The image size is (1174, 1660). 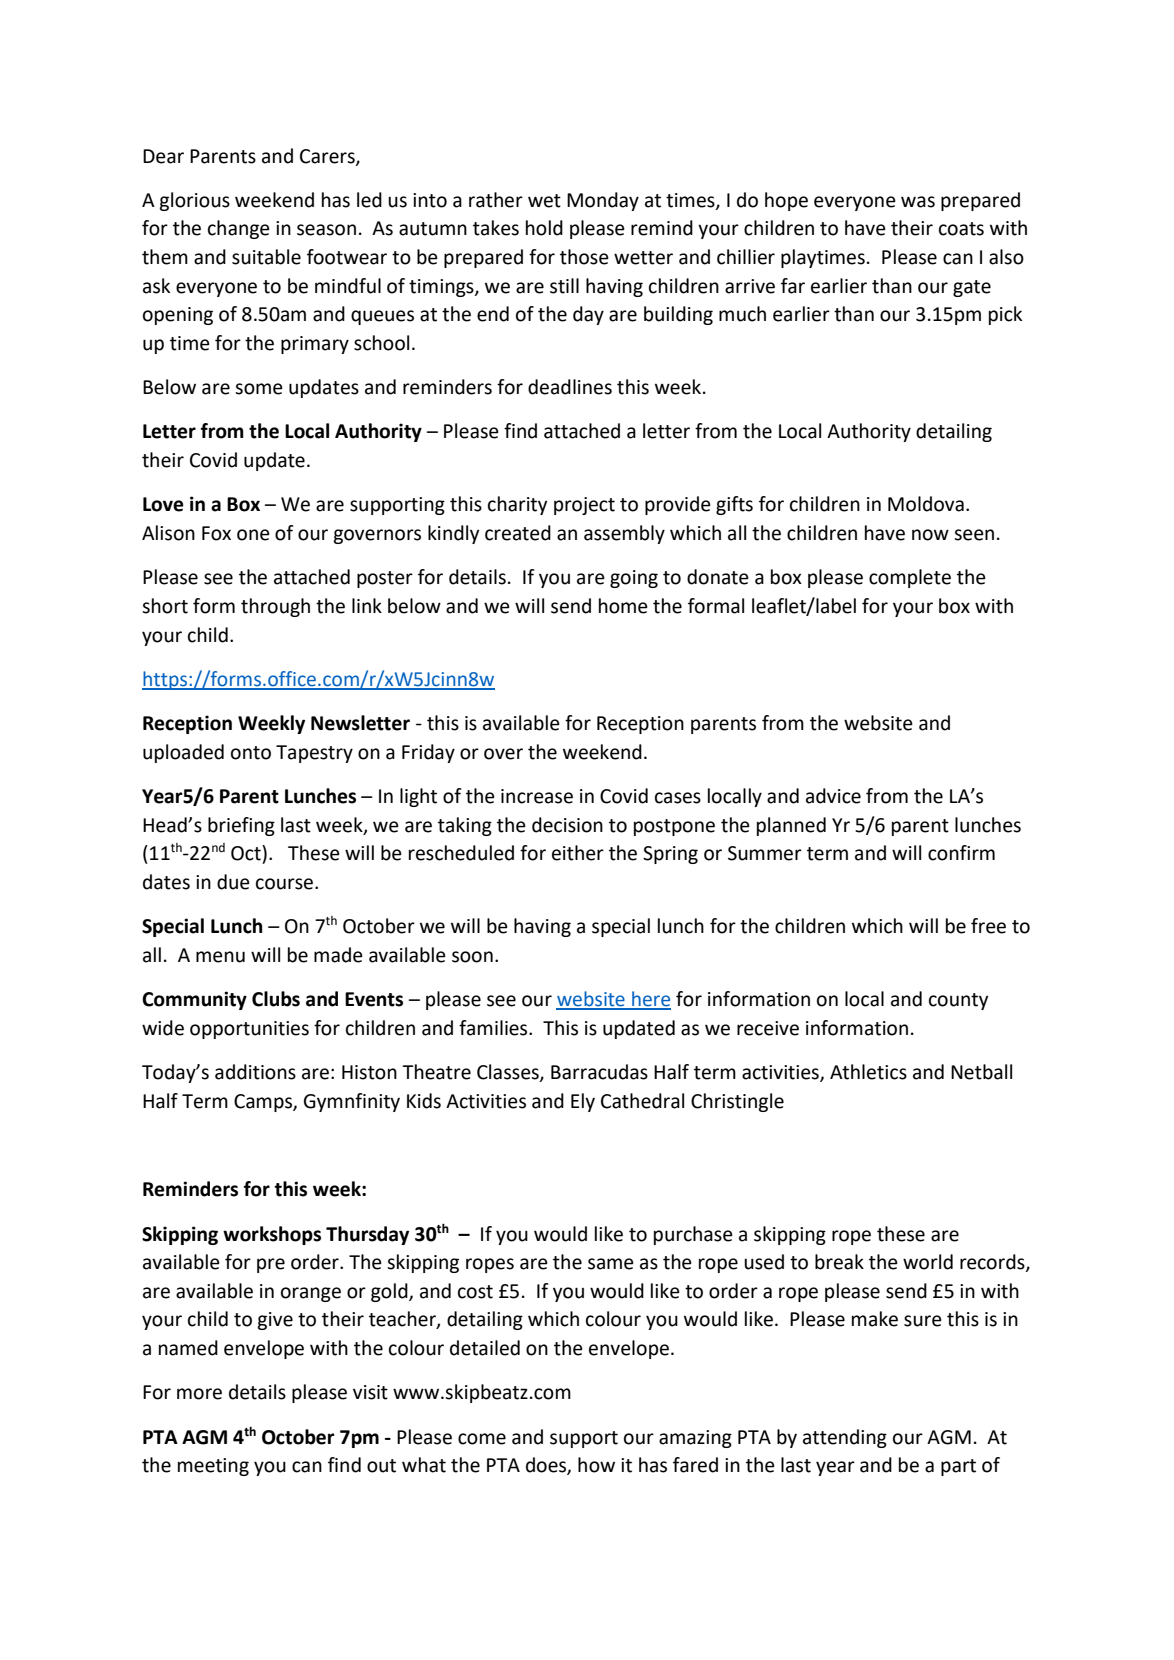 What do you see at coordinates (213, 1467) in the image?
I see `meeting` at bounding box center [213, 1467].
